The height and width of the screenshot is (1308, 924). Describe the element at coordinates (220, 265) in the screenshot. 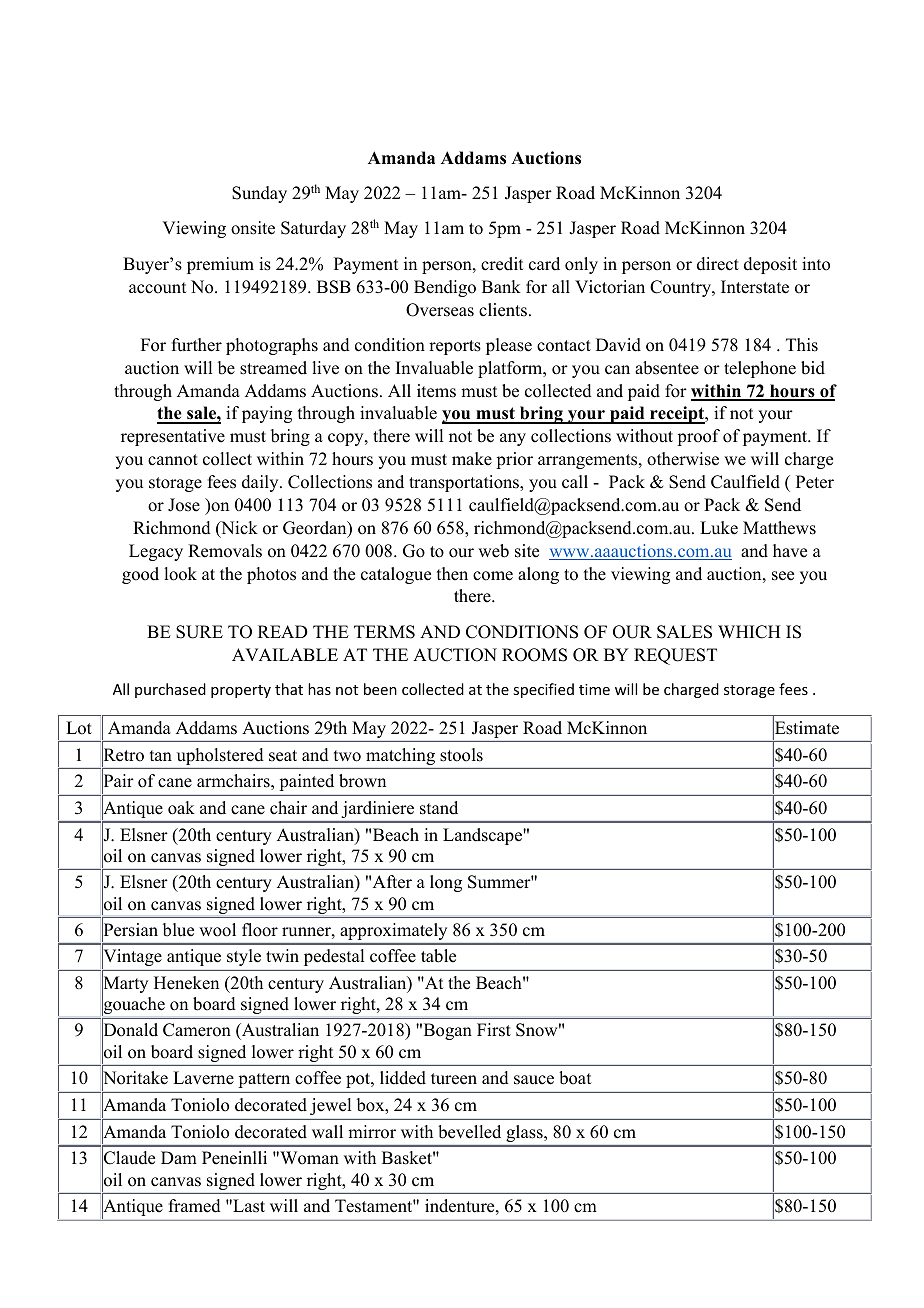

I see `premium` at that location.
